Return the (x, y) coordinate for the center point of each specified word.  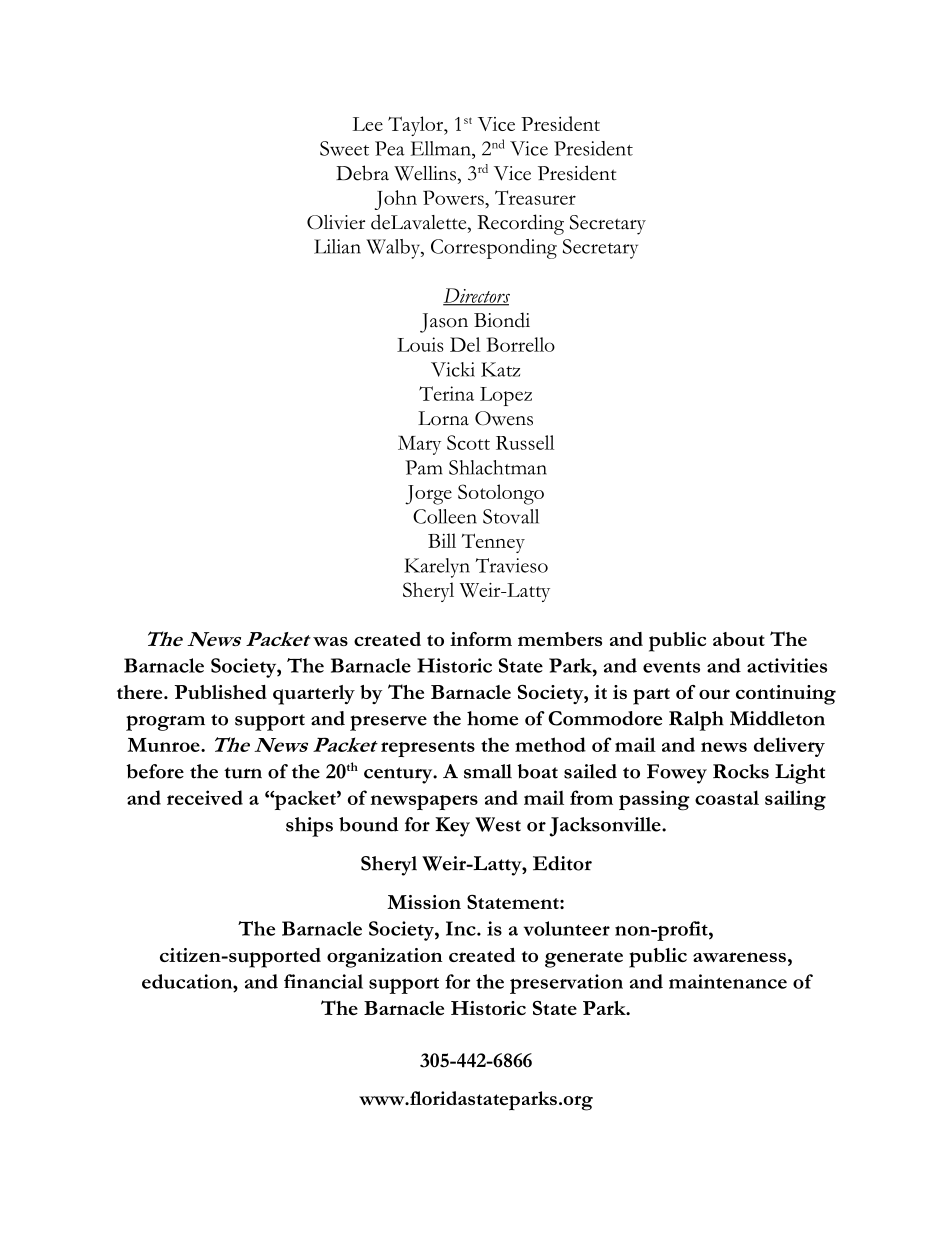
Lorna (443, 418)
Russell (525, 442)
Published (220, 692)
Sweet (344, 148)
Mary (419, 445)
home (492, 718)
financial (323, 981)
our (714, 694)
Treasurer (535, 197)
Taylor (417, 126)
